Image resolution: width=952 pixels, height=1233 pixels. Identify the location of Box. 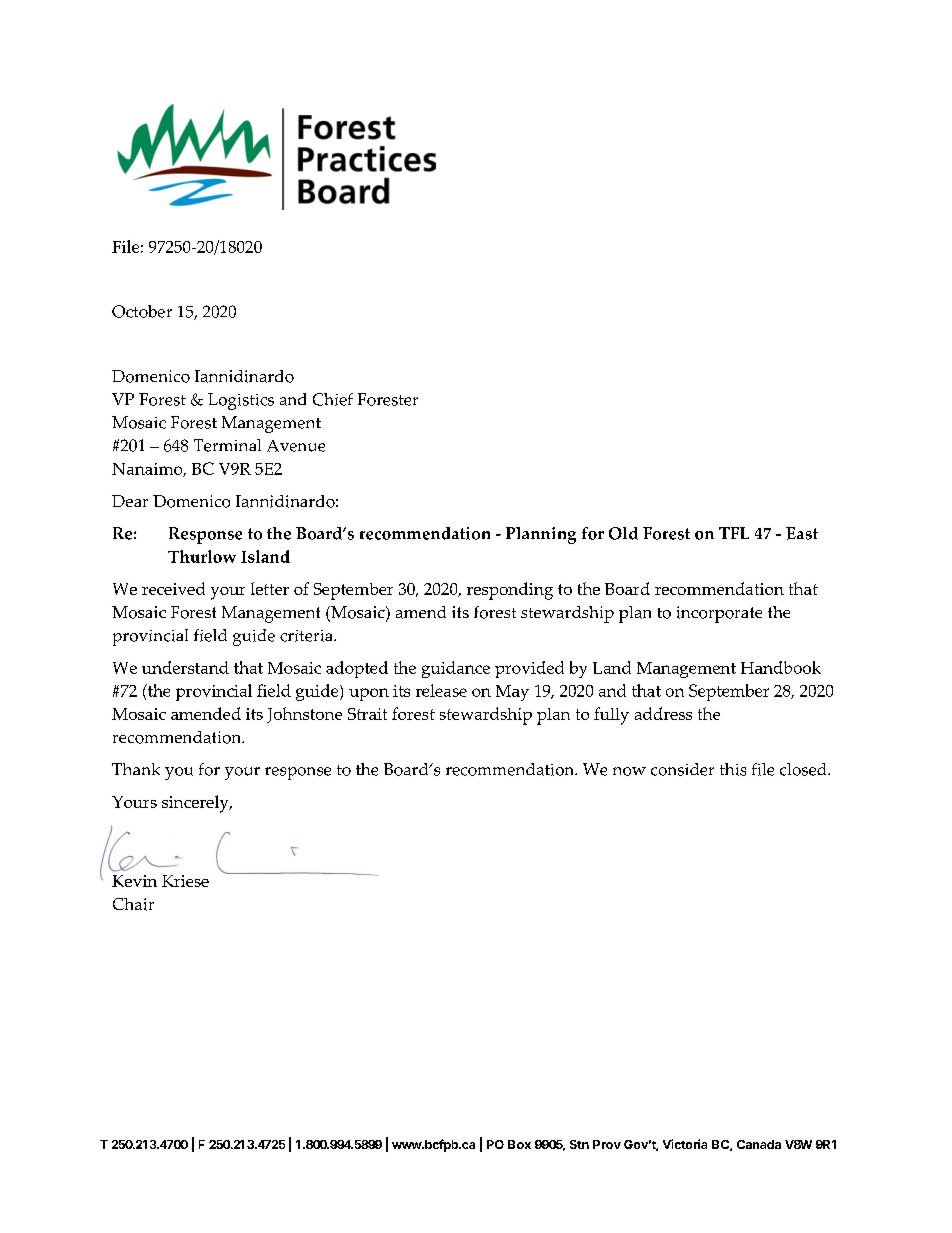
(519, 1144).
